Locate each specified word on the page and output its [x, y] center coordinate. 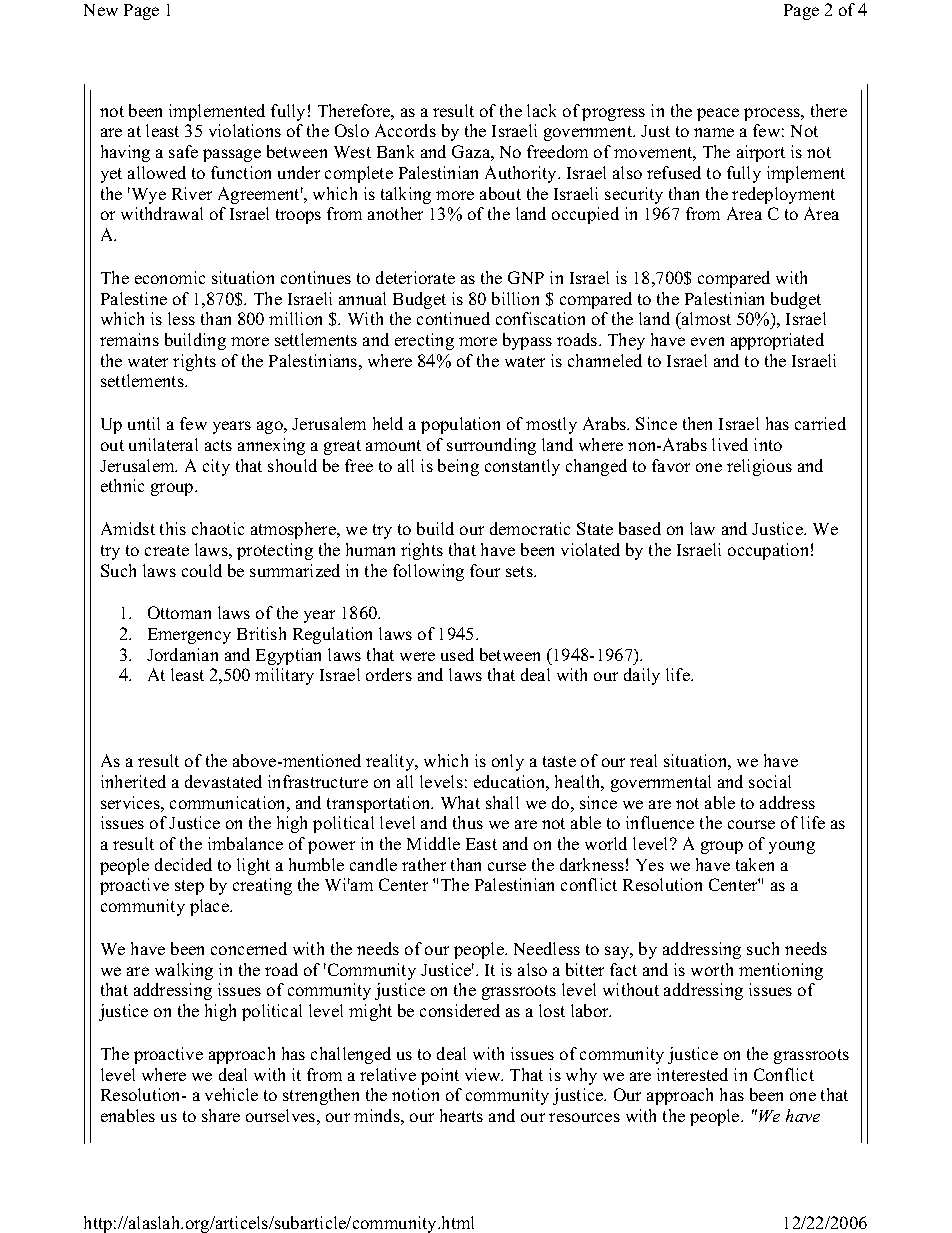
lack [541, 110]
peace [718, 114]
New [101, 10]
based [640, 528]
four [485, 570]
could [202, 570]
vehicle [231, 1094]
